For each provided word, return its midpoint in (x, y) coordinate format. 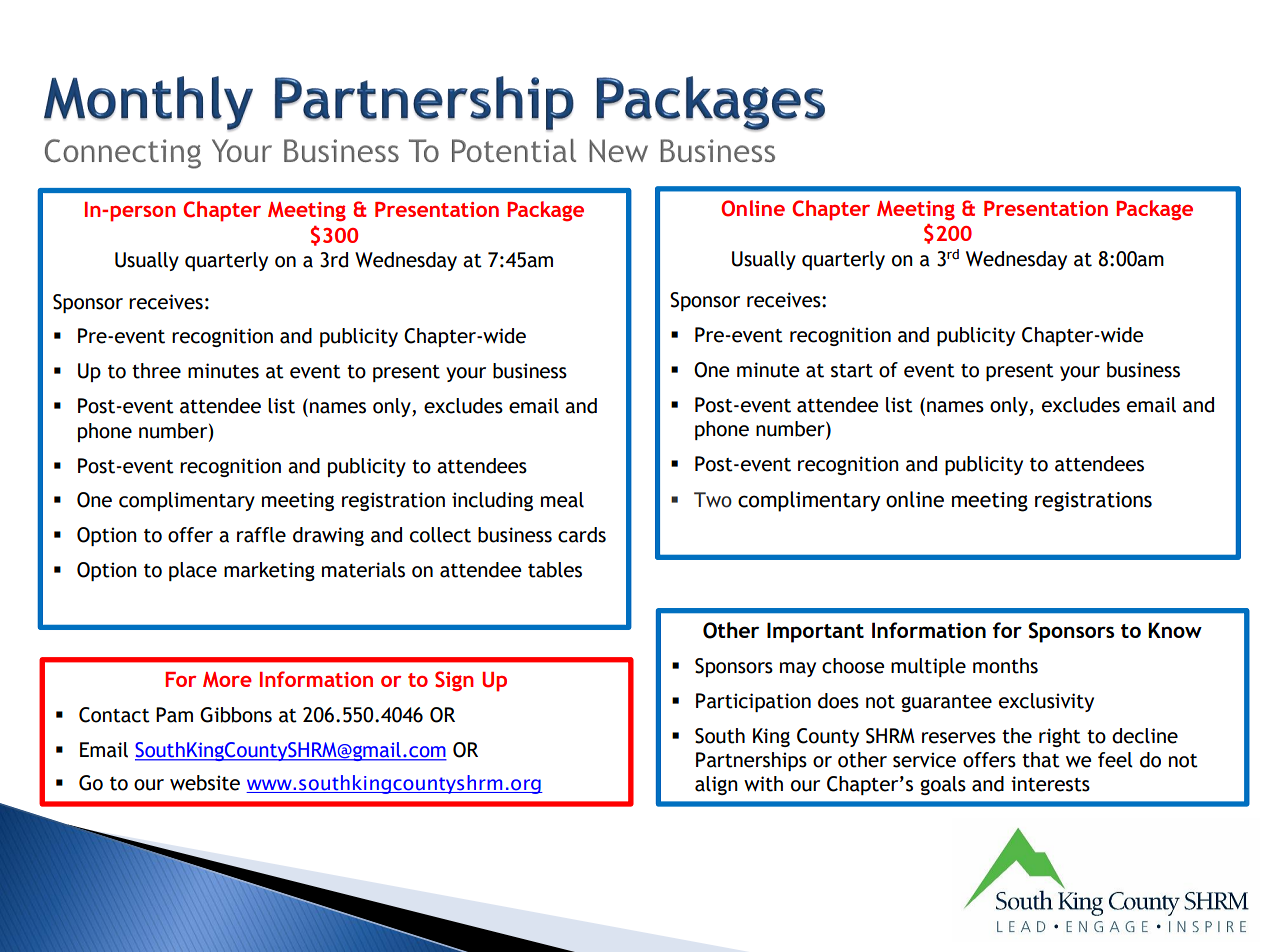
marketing (269, 571)
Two (713, 500)
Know (1175, 630)
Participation (753, 702)
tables (555, 570)
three (156, 371)
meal (562, 500)
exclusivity (1046, 702)
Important (815, 632)
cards (582, 535)
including (492, 501)
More (227, 679)
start (852, 371)
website (205, 783)
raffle (261, 535)
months (1005, 666)
